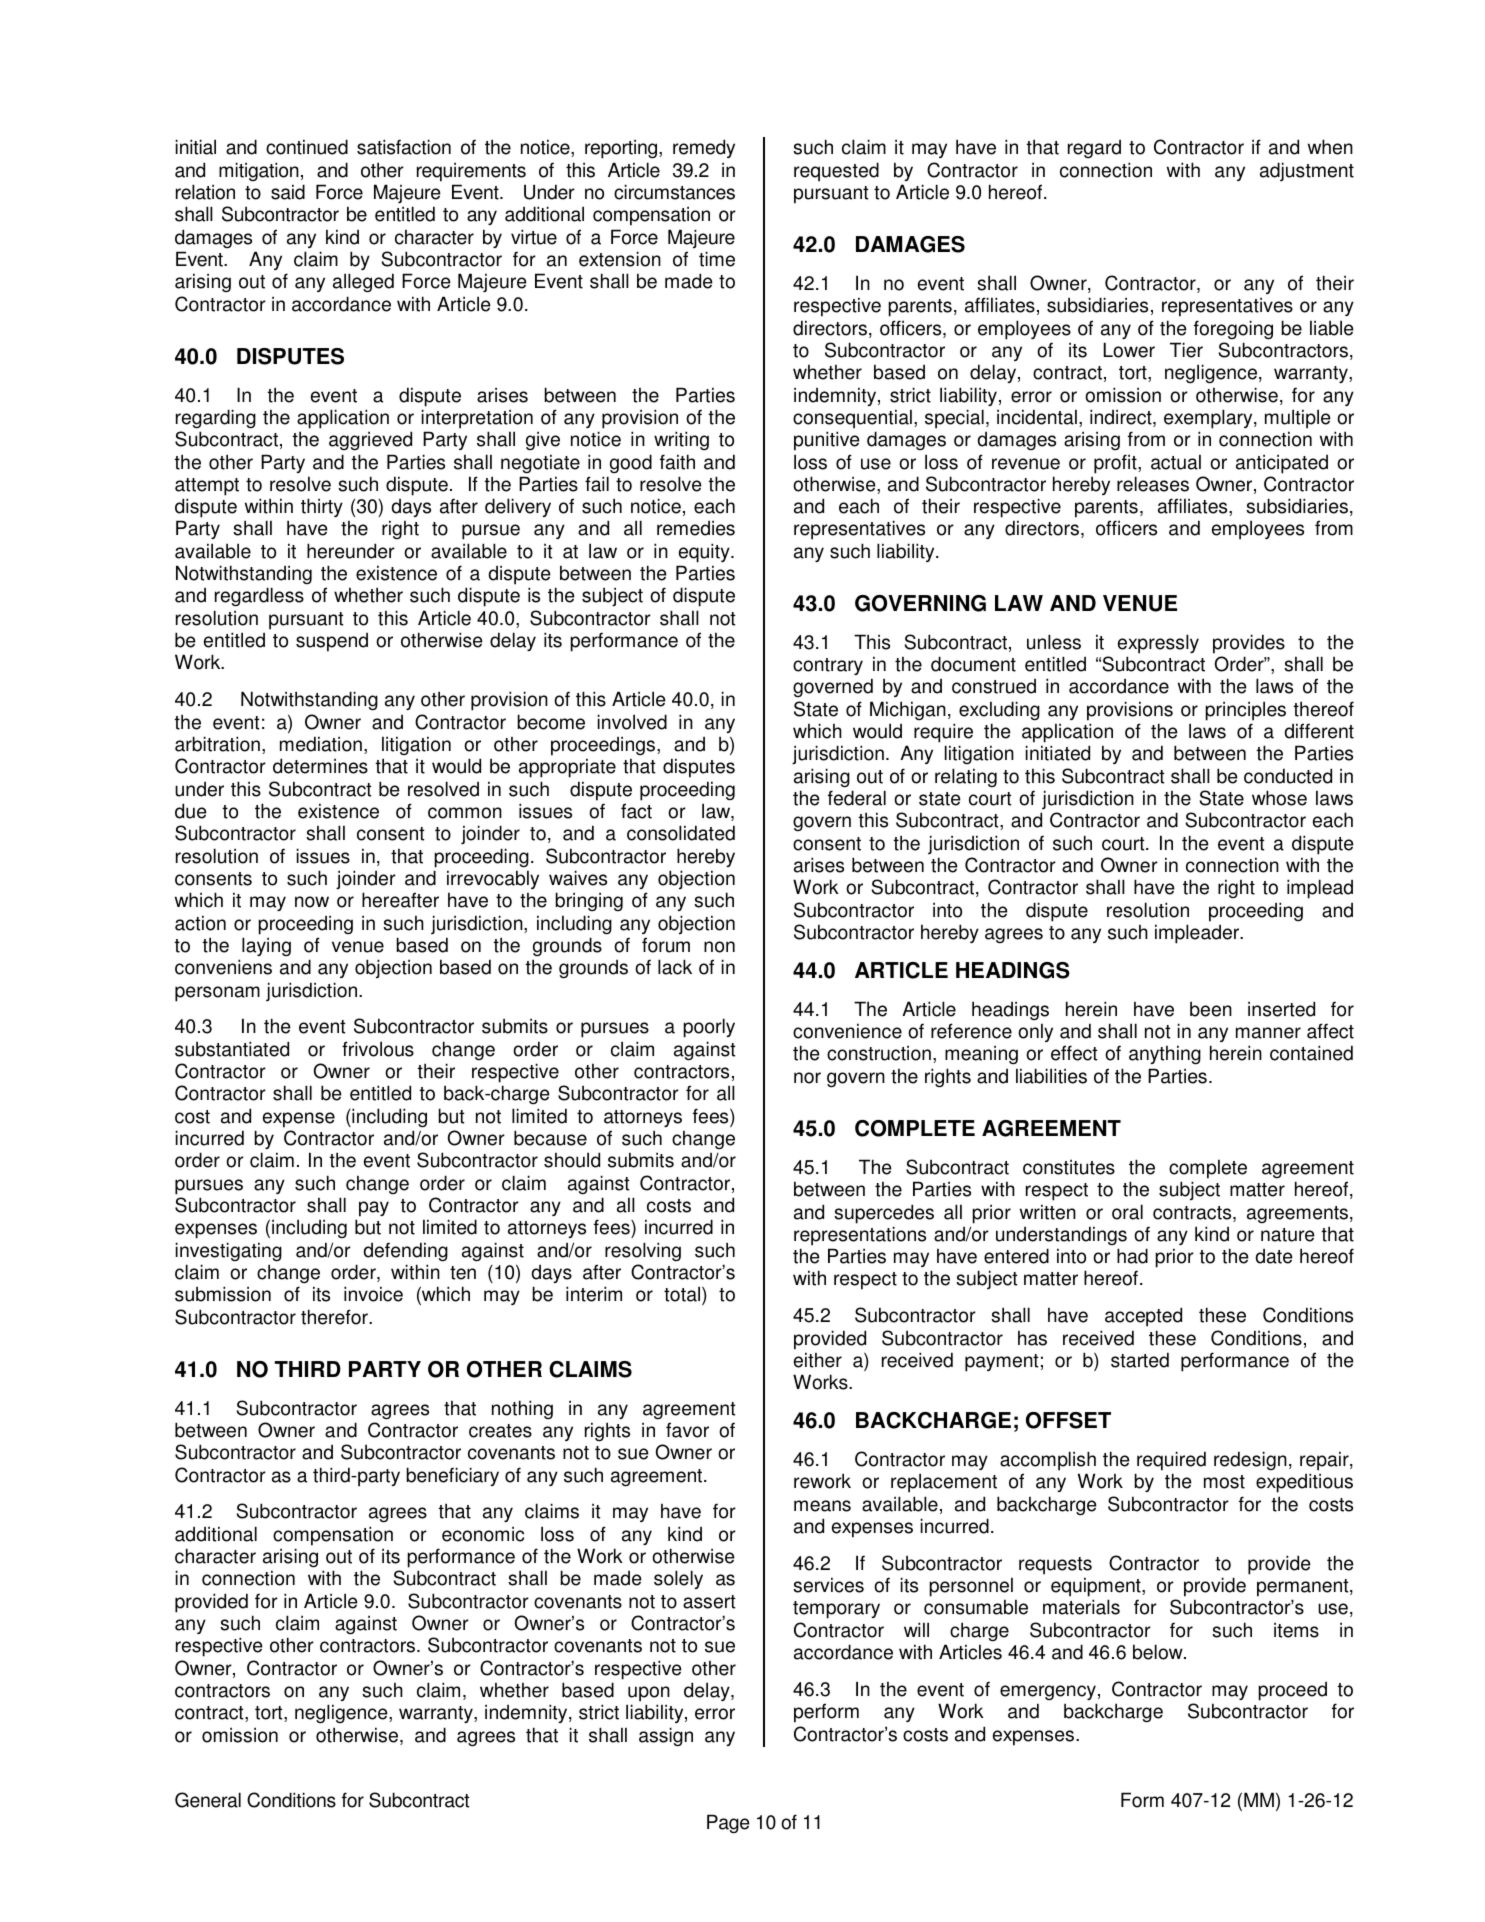 This image has width=1485, height=1922. What do you see at coordinates (208, 1800) in the image?
I see `General` at bounding box center [208, 1800].
